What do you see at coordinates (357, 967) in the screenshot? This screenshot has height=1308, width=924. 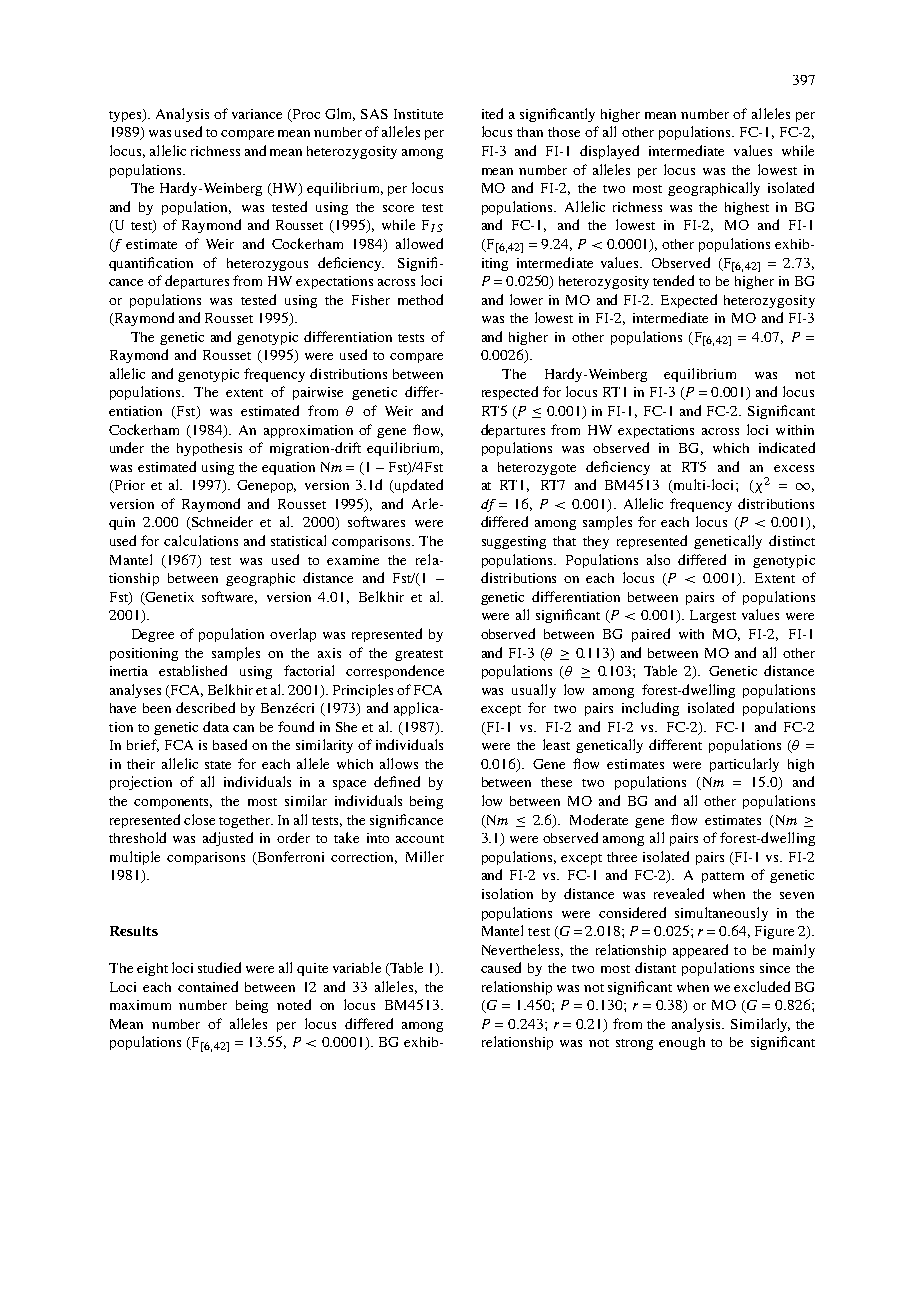 I see `variable` at bounding box center [357, 967].
